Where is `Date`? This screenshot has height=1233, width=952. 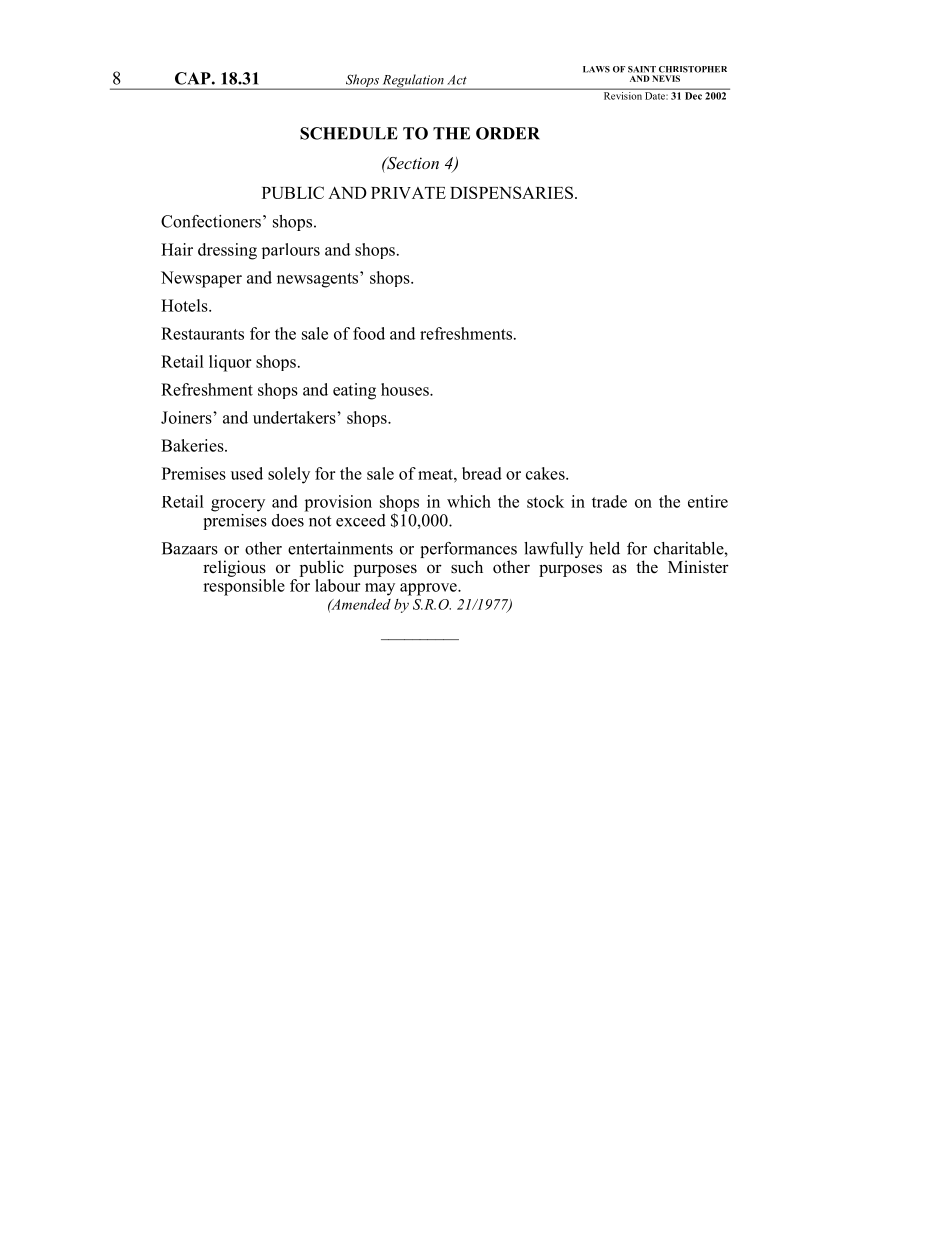
Date is located at coordinates (655, 96).
